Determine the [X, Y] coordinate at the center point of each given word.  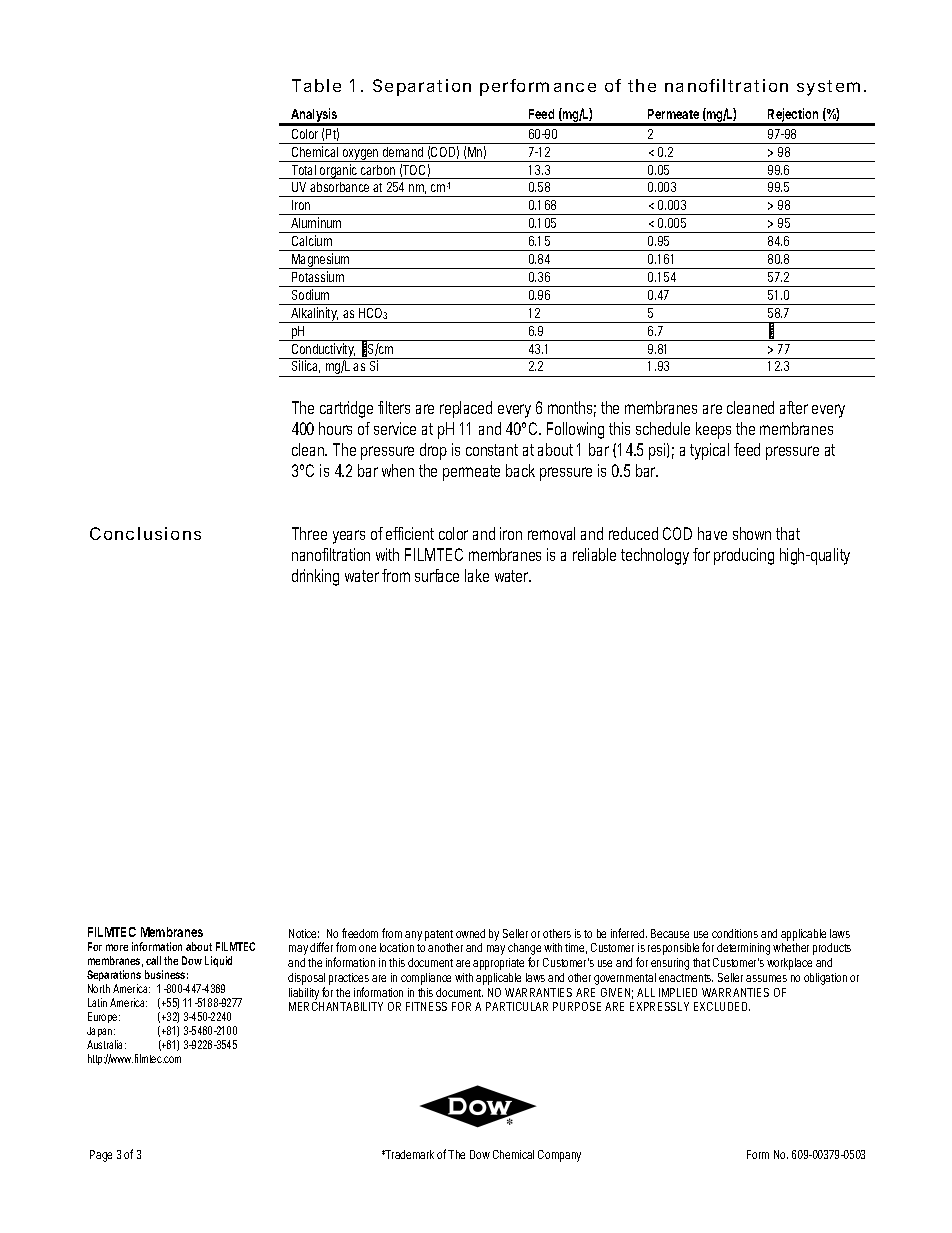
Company [559, 1156]
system [828, 88]
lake [477, 575]
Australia [106, 1044]
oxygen [361, 155]
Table [316, 85]
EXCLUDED [722, 1006]
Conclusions [145, 533]
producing [744, 556]
